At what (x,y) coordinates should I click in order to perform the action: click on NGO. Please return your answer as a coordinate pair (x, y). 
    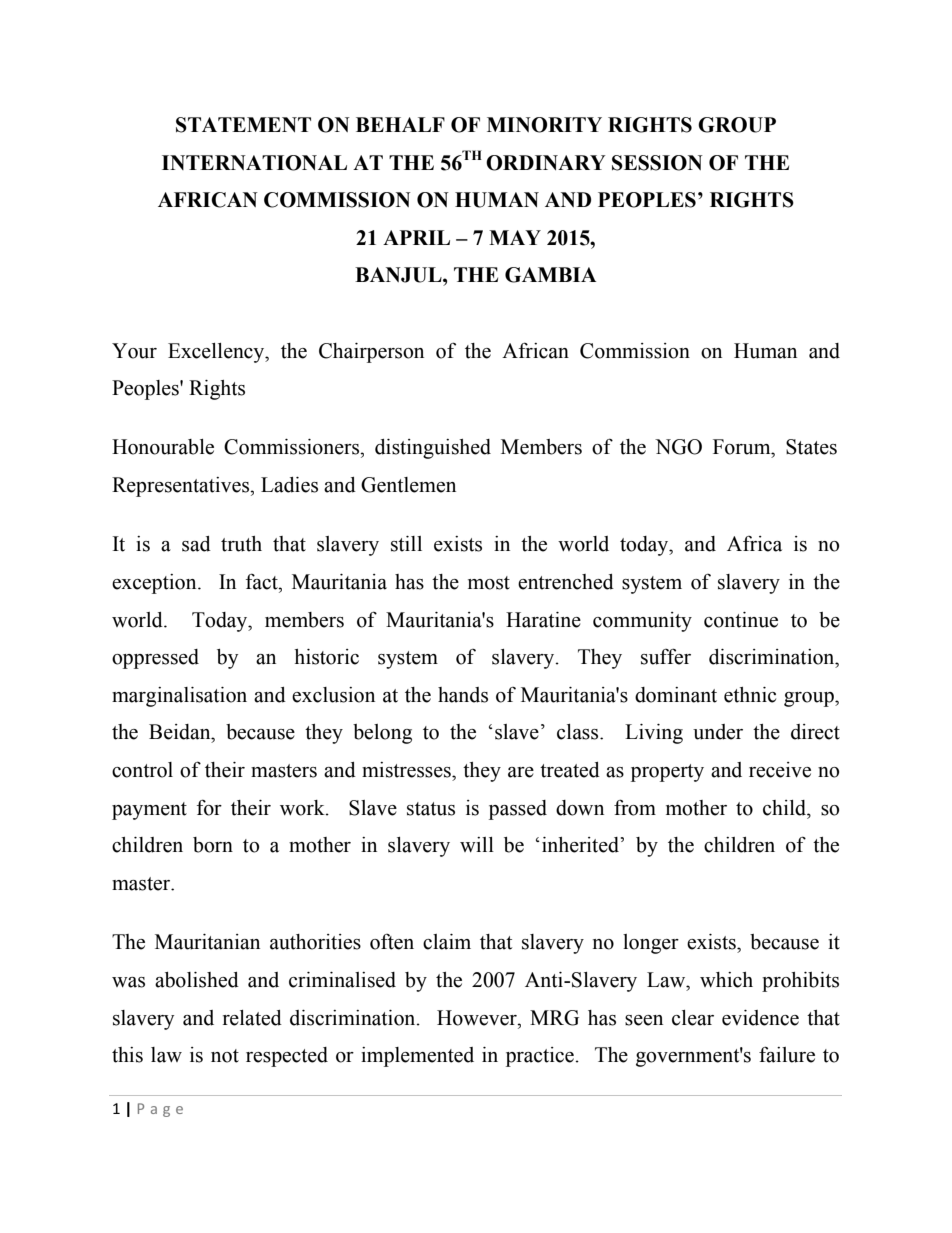
    Looking at the image, I should click on (678, 447).
